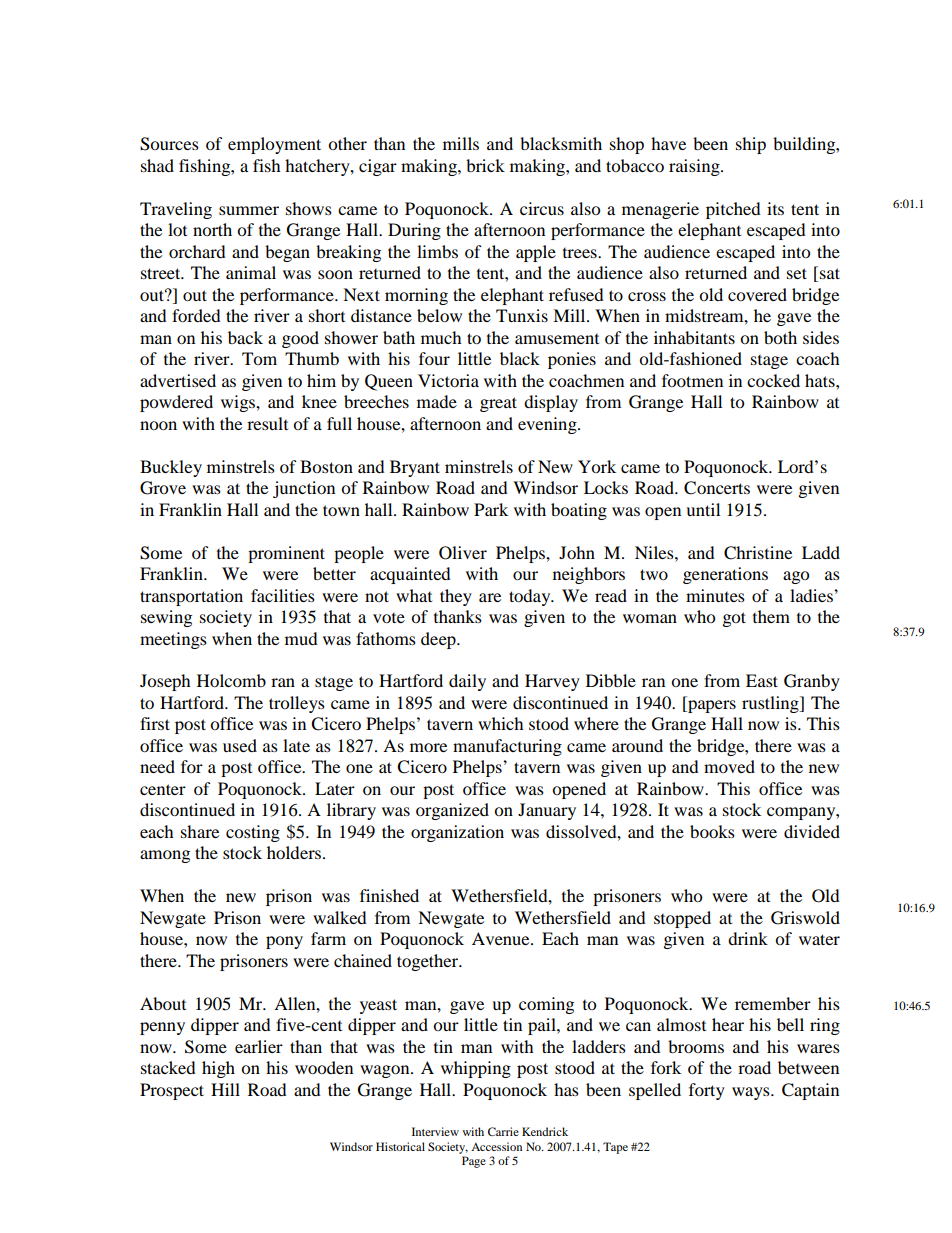 Image resolution: width=952 pixels, height=1233 pixels. What do you see at coordinates (485, 165) in the screenshot?
I see `brick` at bounding box center [485, 165].
